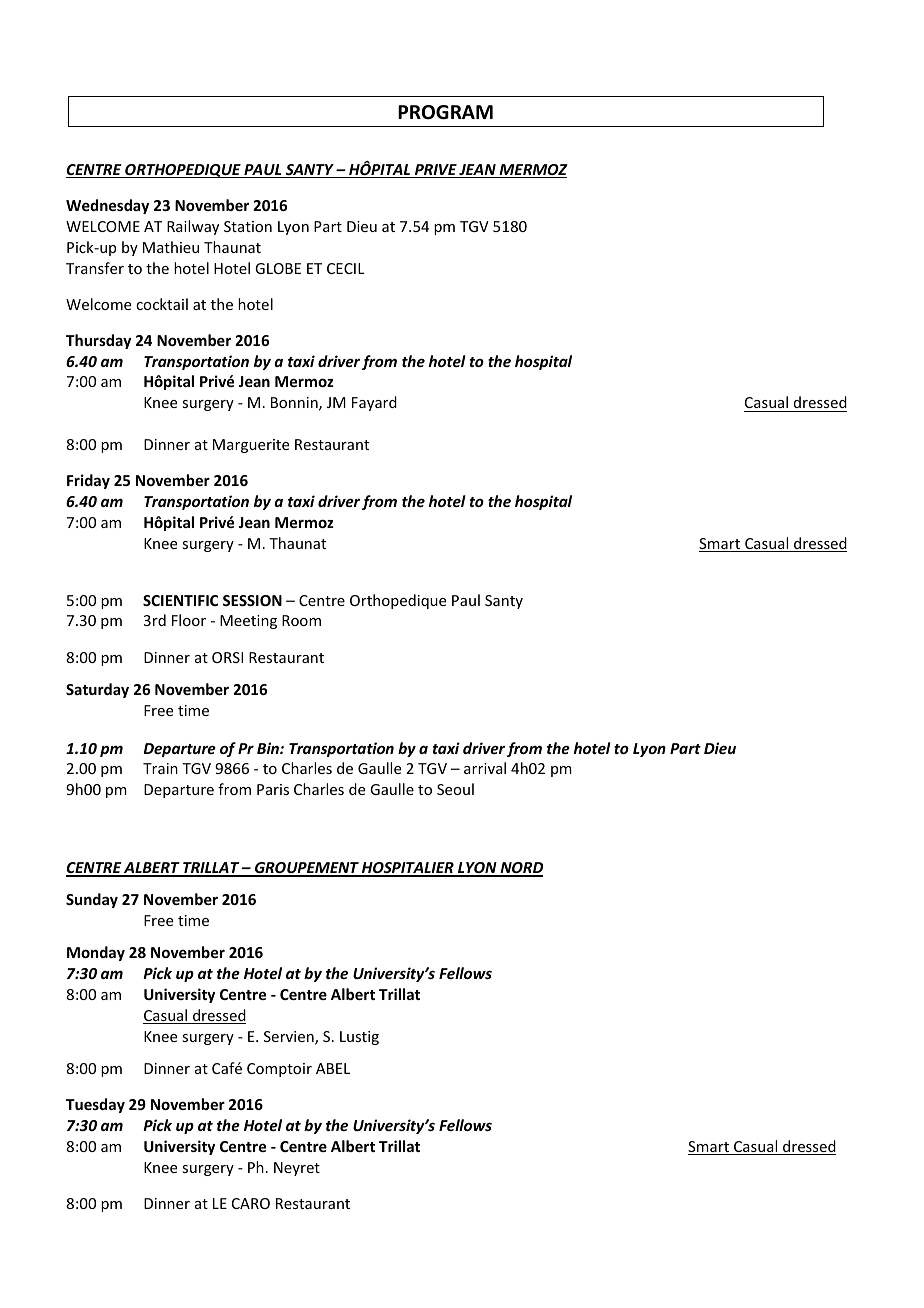  I want to click on PROGRAM, so click(445, 112).
